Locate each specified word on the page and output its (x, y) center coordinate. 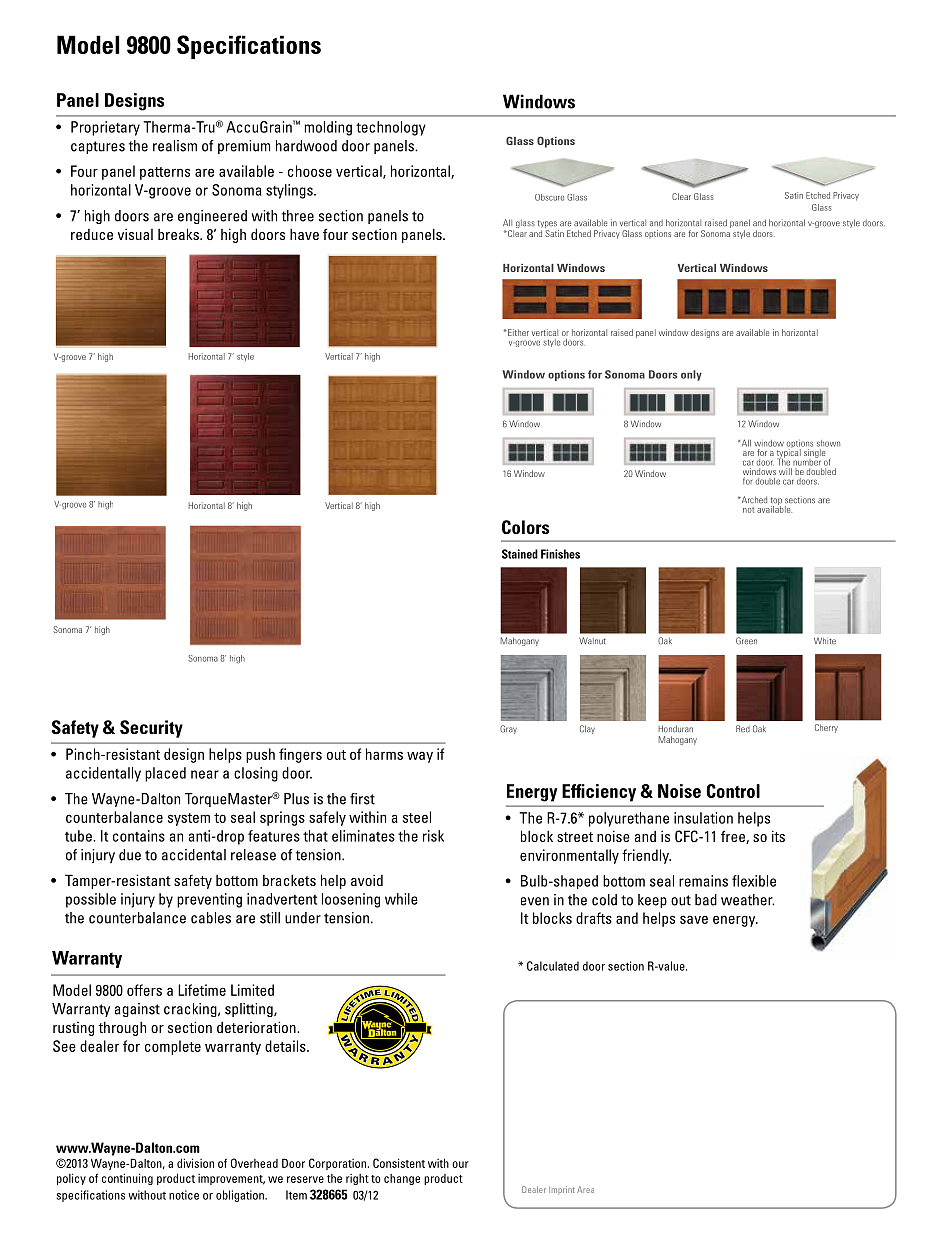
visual (135, 234)
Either (517, 332)
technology (391, 128)
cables (211, 918)
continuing (127, 1179)
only (691, 375)
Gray (508, 729)
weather (748, 900)
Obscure (549, 197)
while (401, 899)
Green (746, 641)
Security (151, 729)
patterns (165, 173)
